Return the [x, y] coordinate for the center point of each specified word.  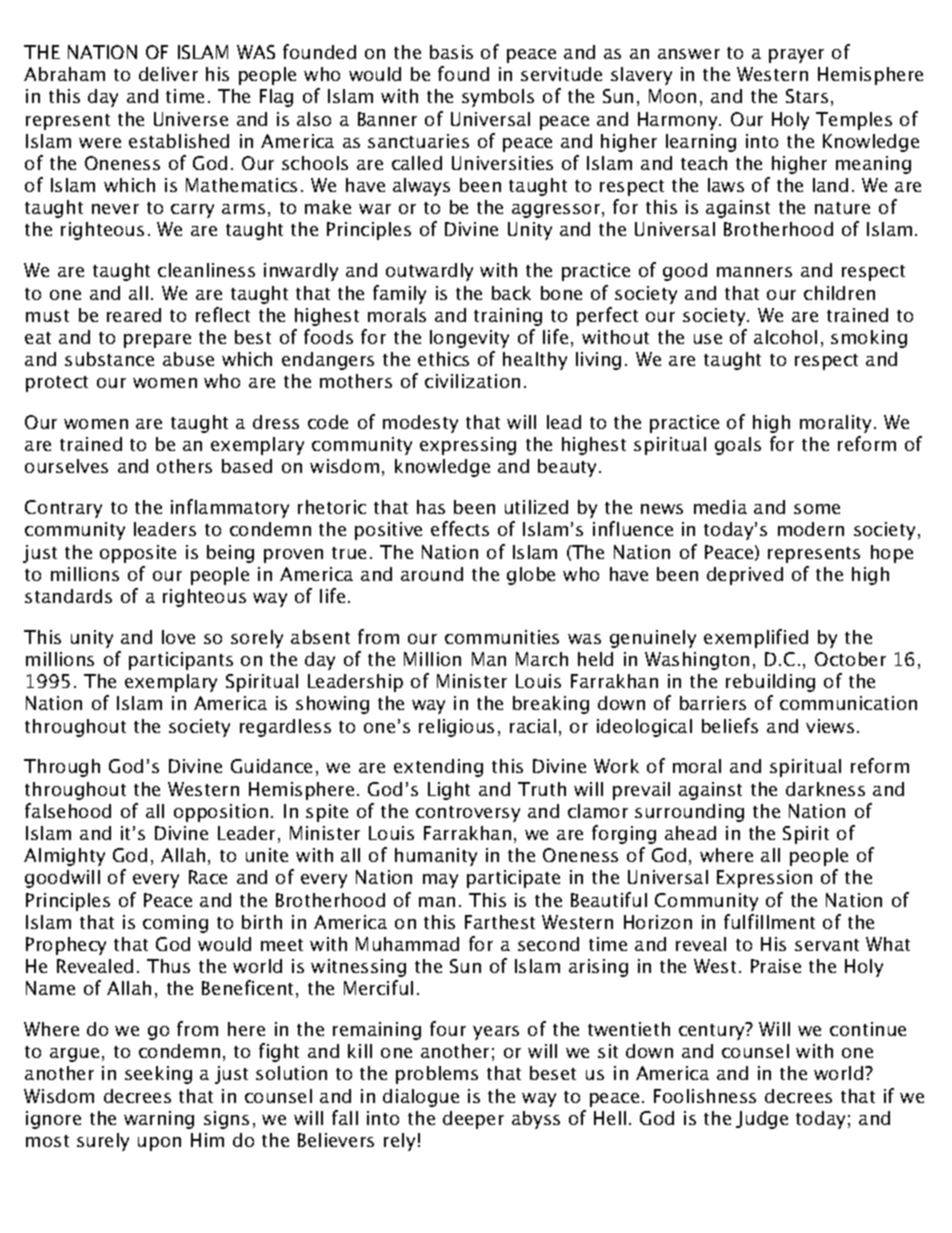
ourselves [66, 466]
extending [438, 768]
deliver [168, 74]
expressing [468, 446]
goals [738, 446]
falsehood [68, 810]
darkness [825, 789]
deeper [473, 1120]
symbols [498, 98]
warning [159, 1120]
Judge [762, 1120]
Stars [807, 96]
